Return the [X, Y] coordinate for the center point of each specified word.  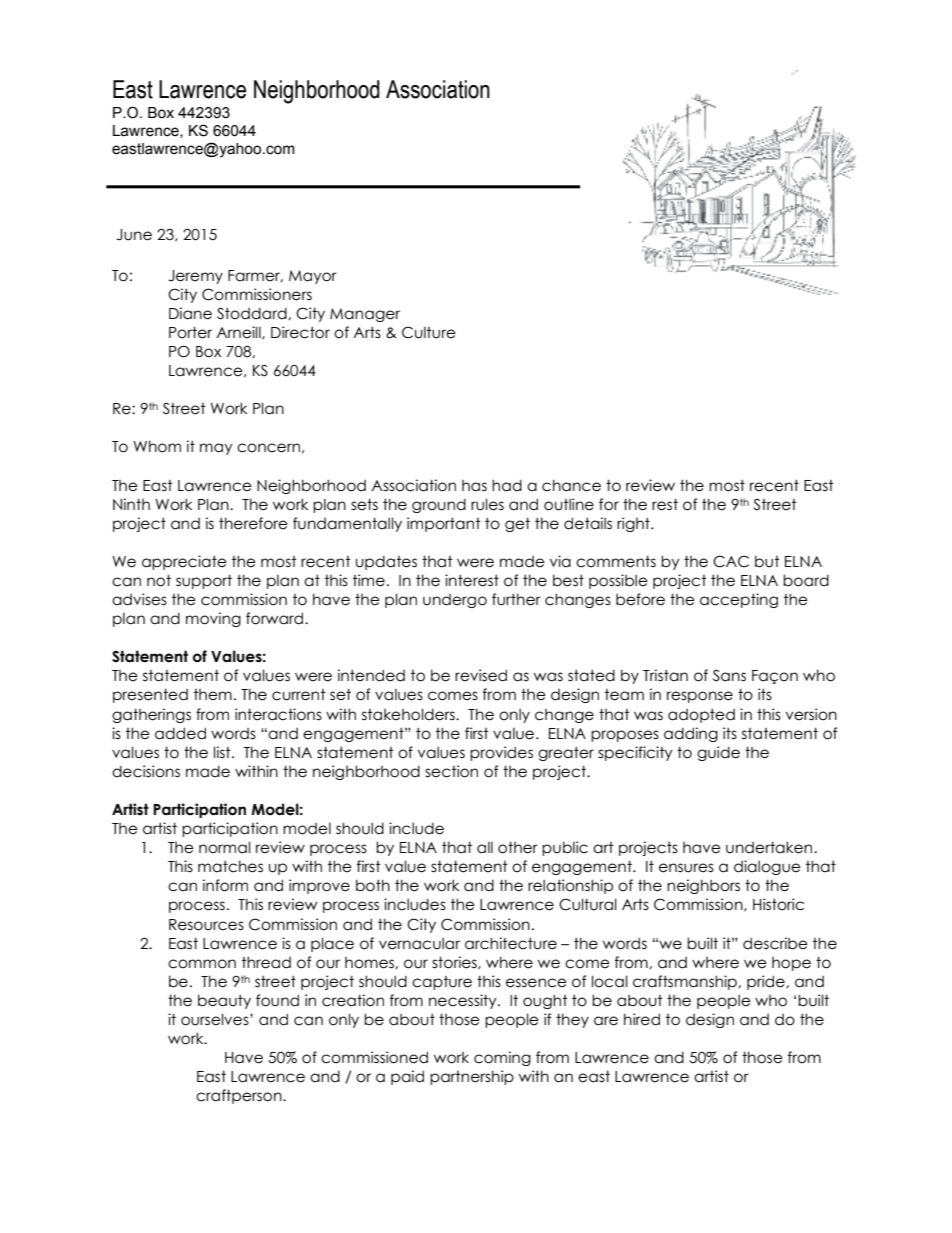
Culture [429, 332]
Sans [729, 675]
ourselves [216, 1019]
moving [213, 619]
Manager [365, 315]
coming [502, 1058]
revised [481, 675]
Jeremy [196, 277]
